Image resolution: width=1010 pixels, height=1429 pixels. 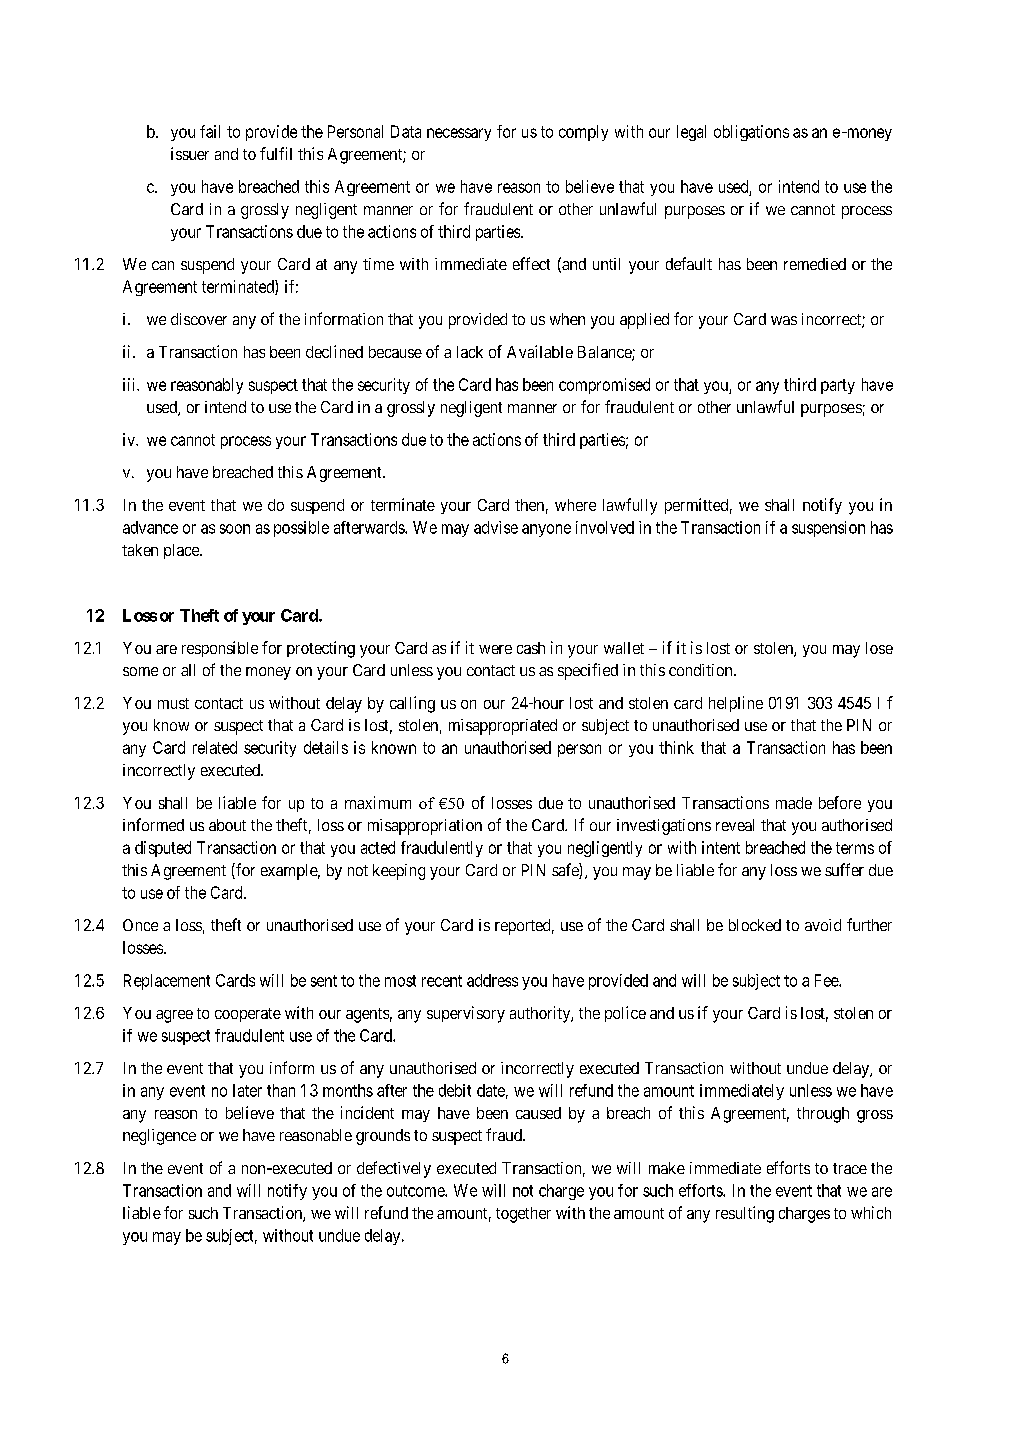 I want to click on issuer, so click(x=190, y=153).
